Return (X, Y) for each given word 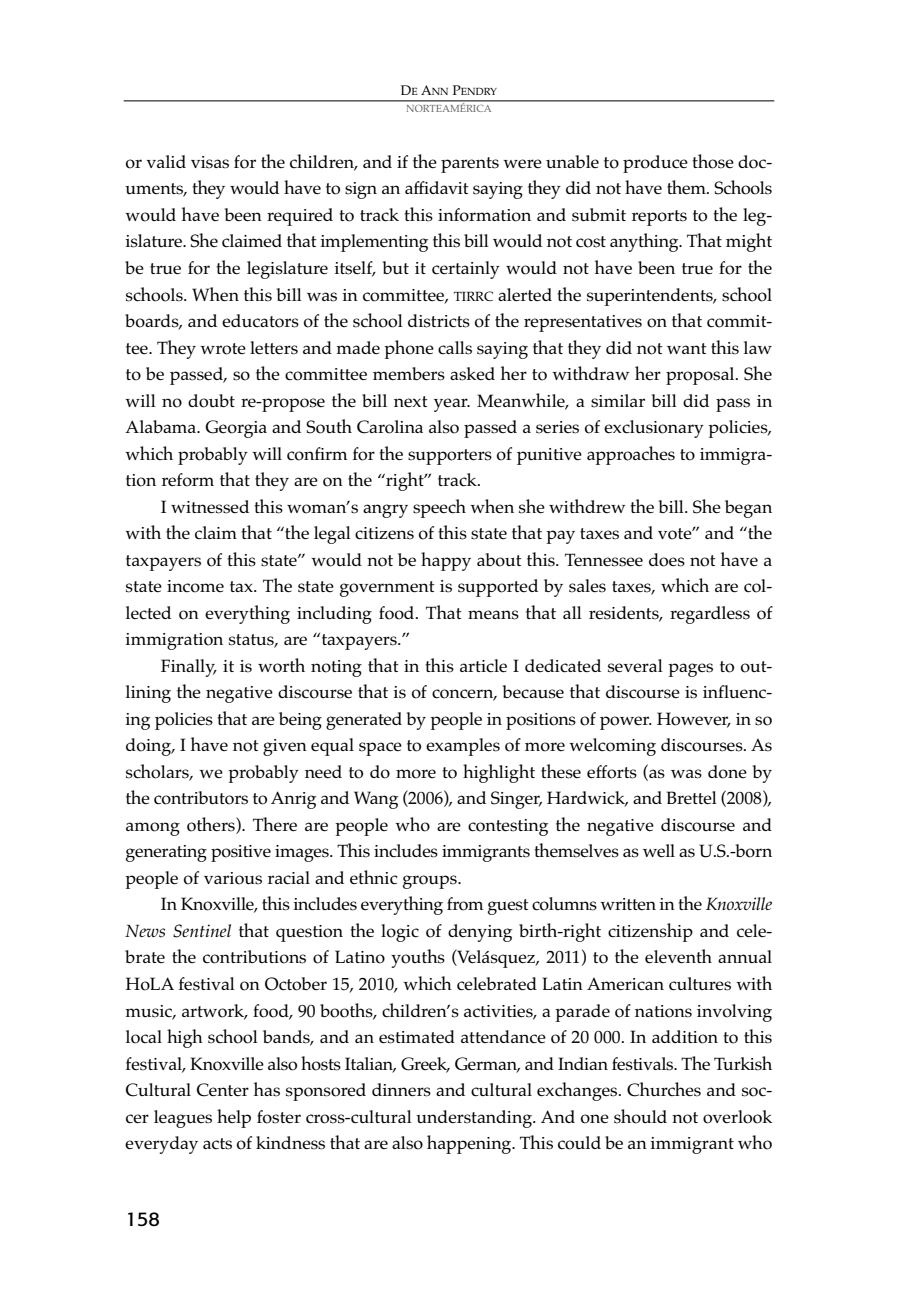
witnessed (210, 507)
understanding (475, 1119)
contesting (508, 827)
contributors (201, 798)
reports (659, 218)
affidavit (437, 187)
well (659, 851)
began (748, 509)
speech (439, 508)
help (234, 1118)
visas (210, 162)
